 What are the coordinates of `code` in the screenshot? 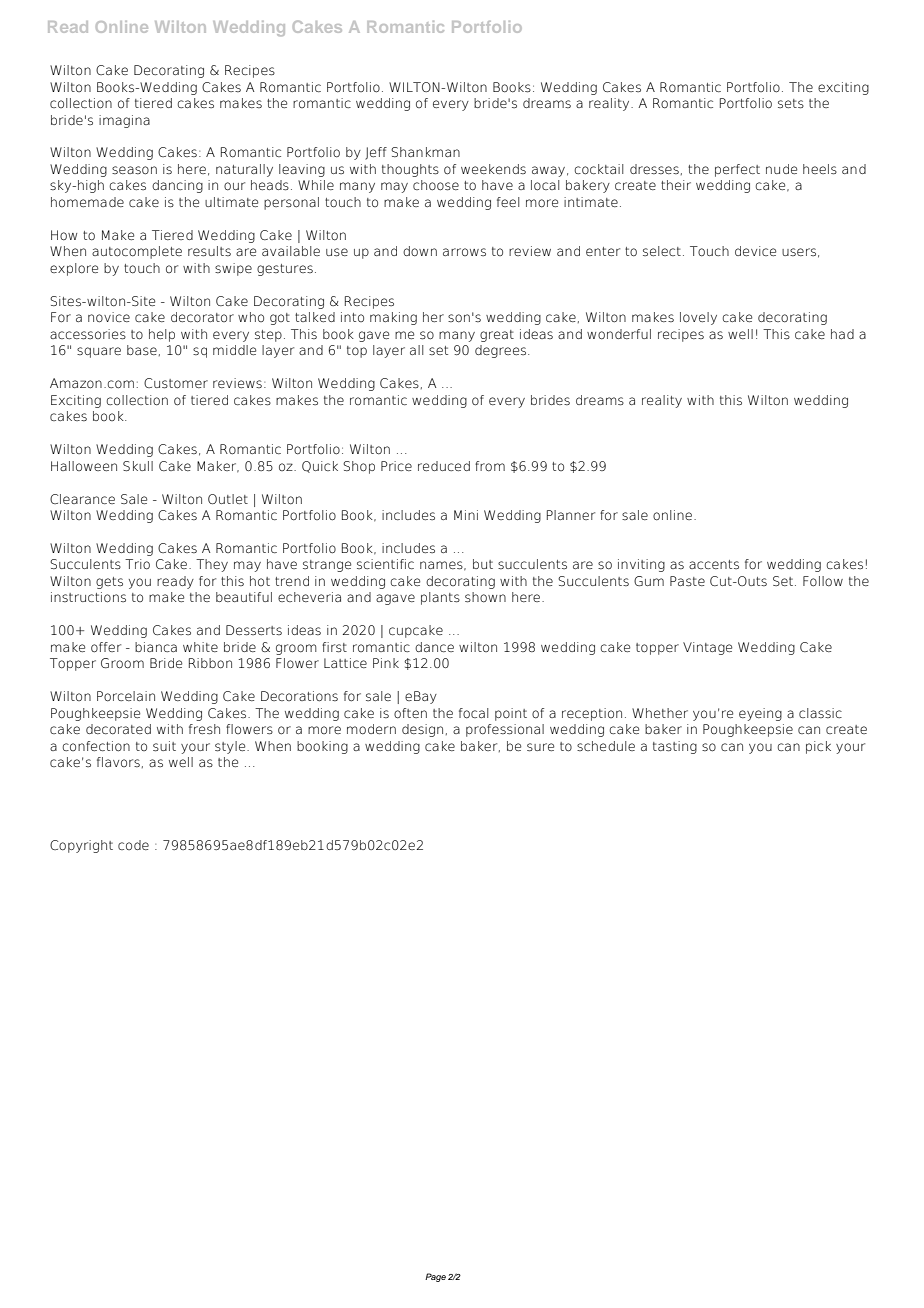 It's located at (133, 845).
